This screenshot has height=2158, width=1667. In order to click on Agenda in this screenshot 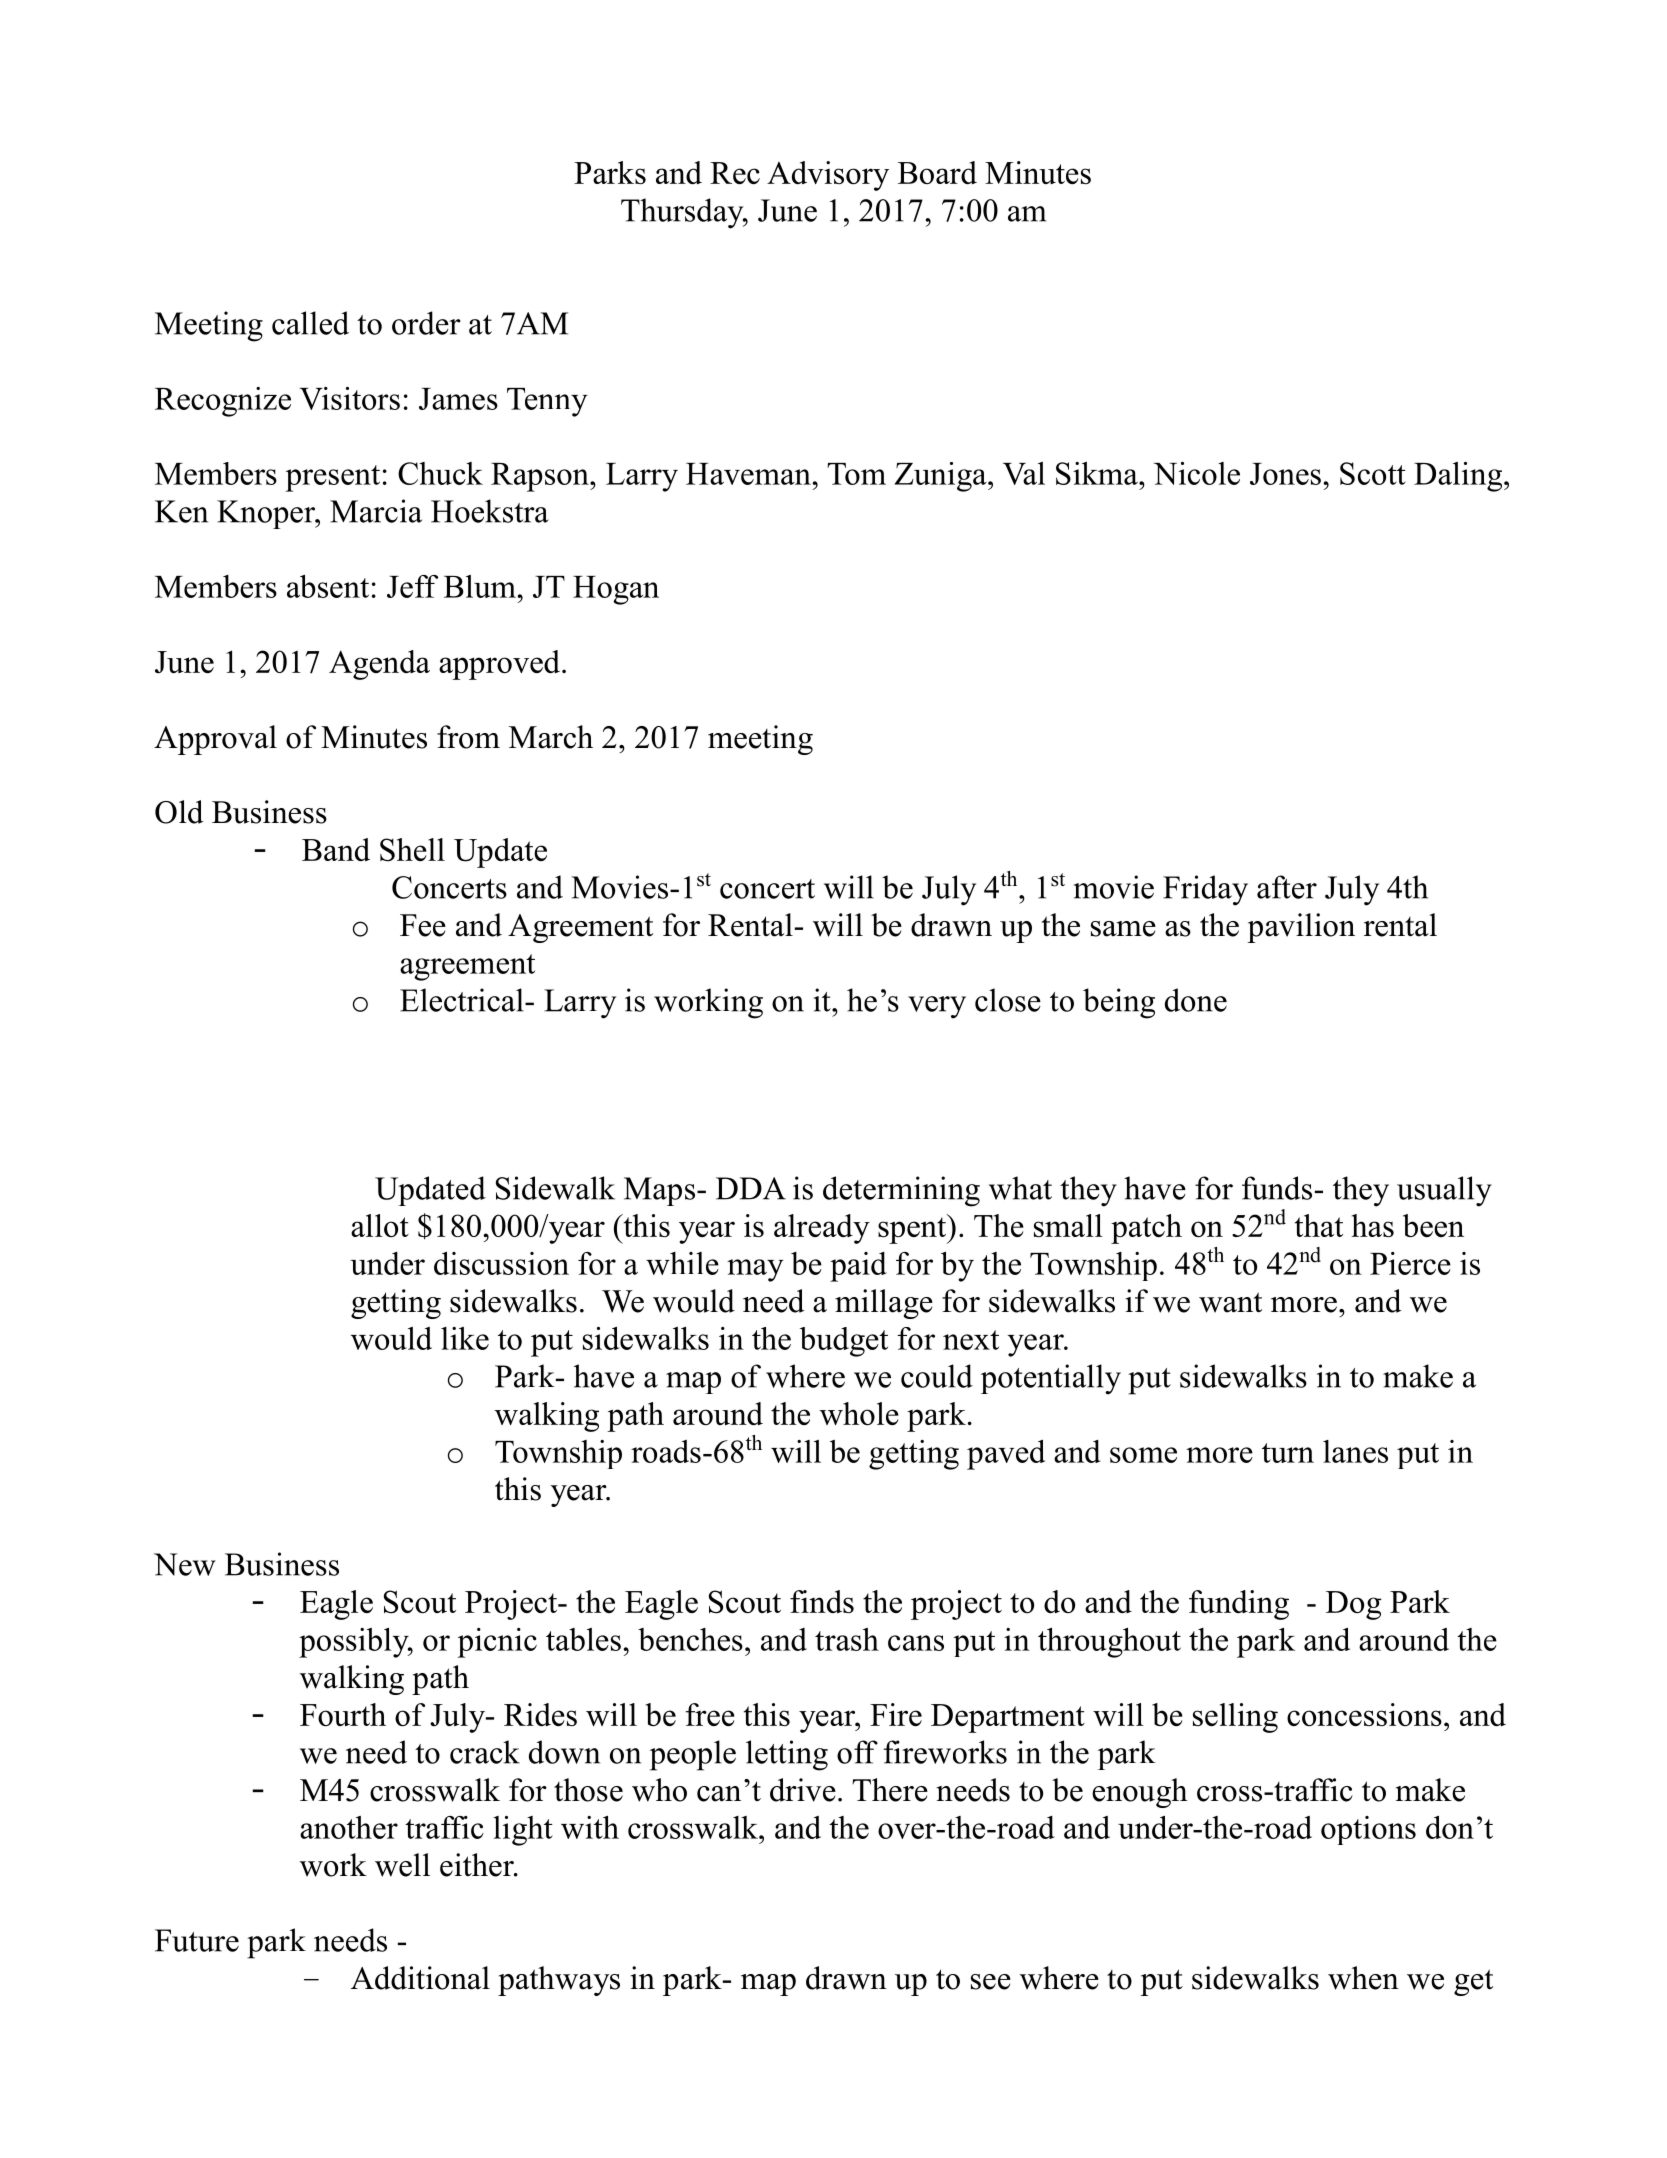, I will do `click(379, 665)`.
